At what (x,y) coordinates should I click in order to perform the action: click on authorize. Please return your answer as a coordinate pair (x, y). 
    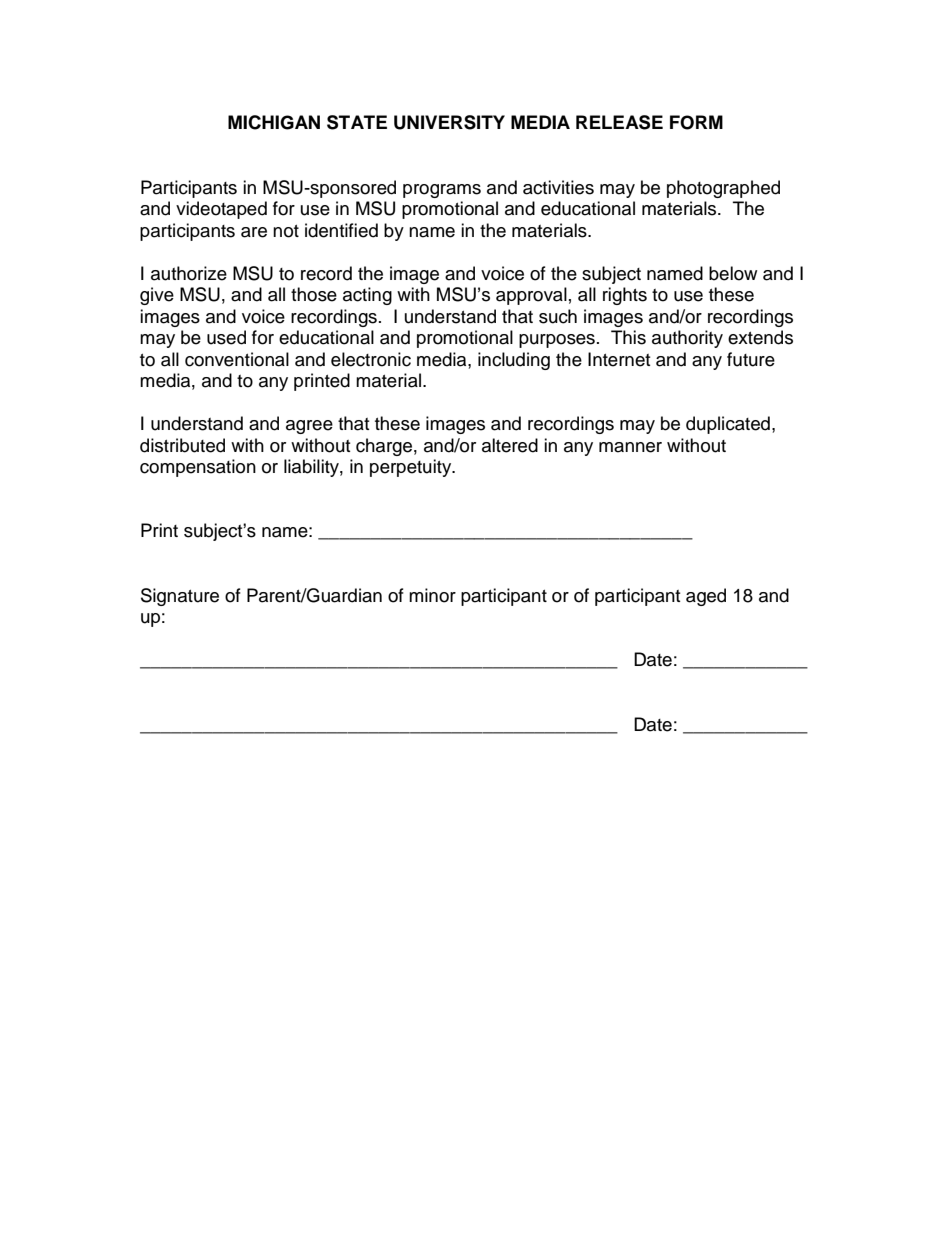
    Looking at the image, I should click on (189, 273).
